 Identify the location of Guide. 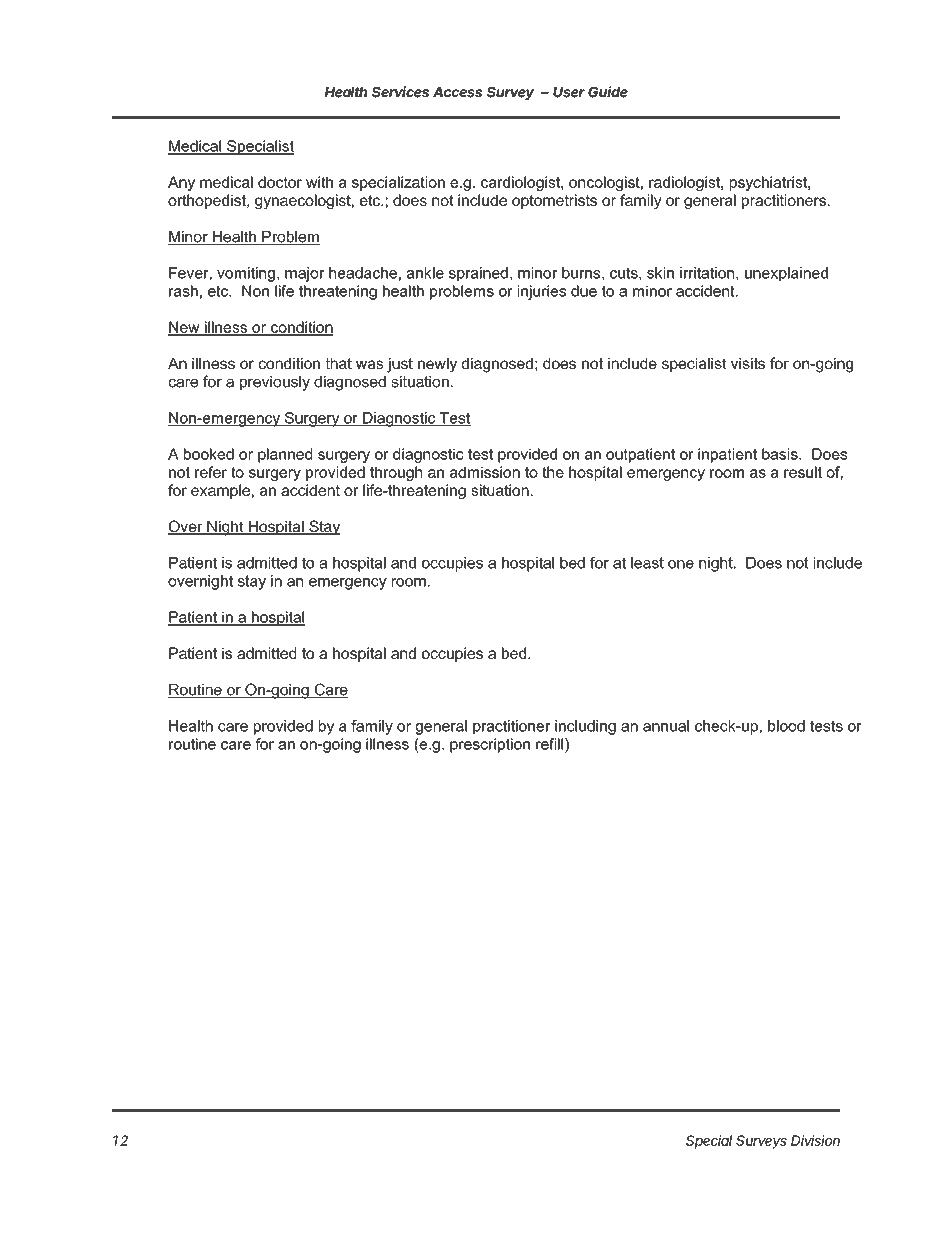
(608, 92).
